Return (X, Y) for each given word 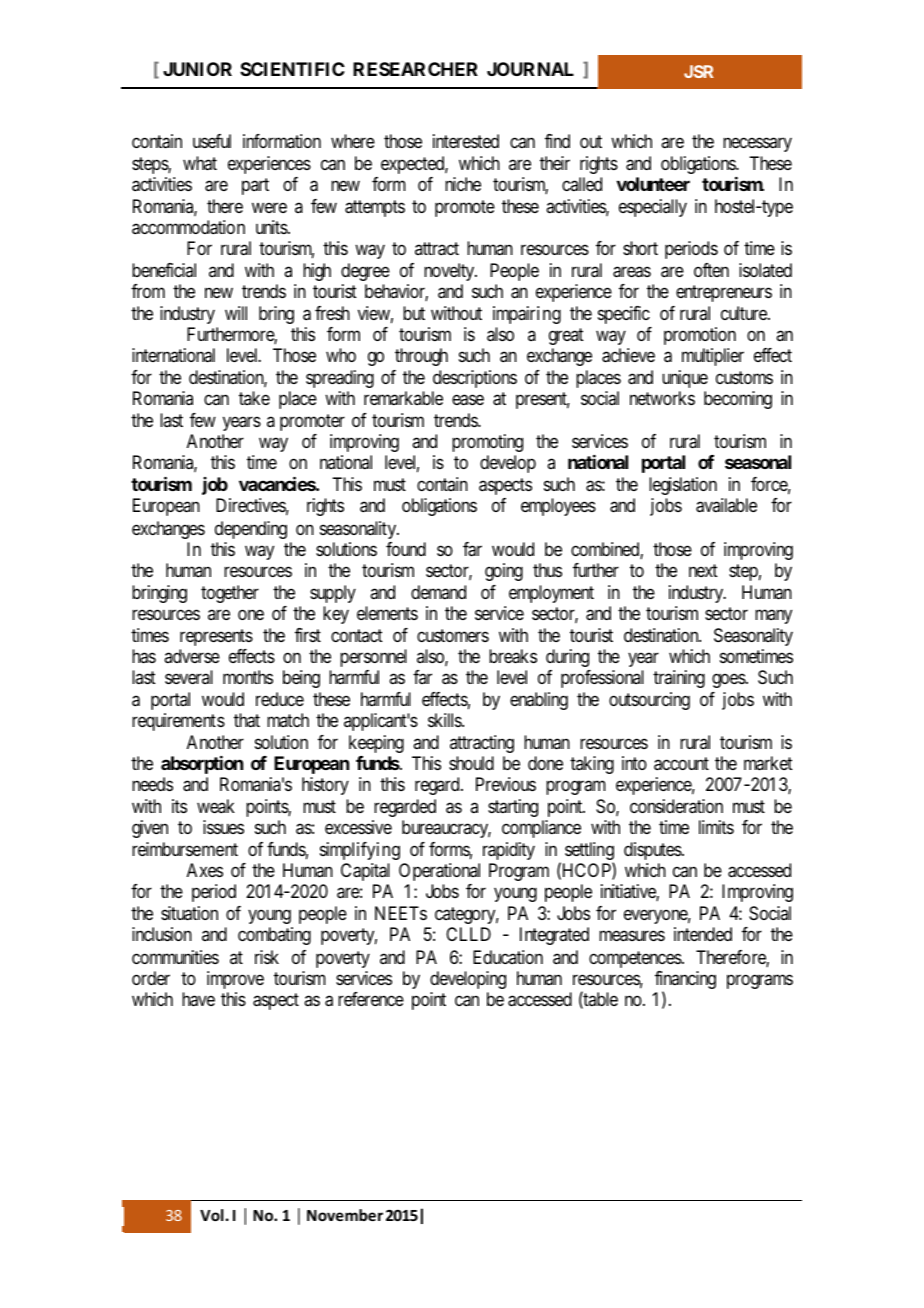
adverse (192, 656)
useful (212, 141)
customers (453, 635)
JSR (699, 71)
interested (466, 141)
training (679, 679)
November (345, 1215)
